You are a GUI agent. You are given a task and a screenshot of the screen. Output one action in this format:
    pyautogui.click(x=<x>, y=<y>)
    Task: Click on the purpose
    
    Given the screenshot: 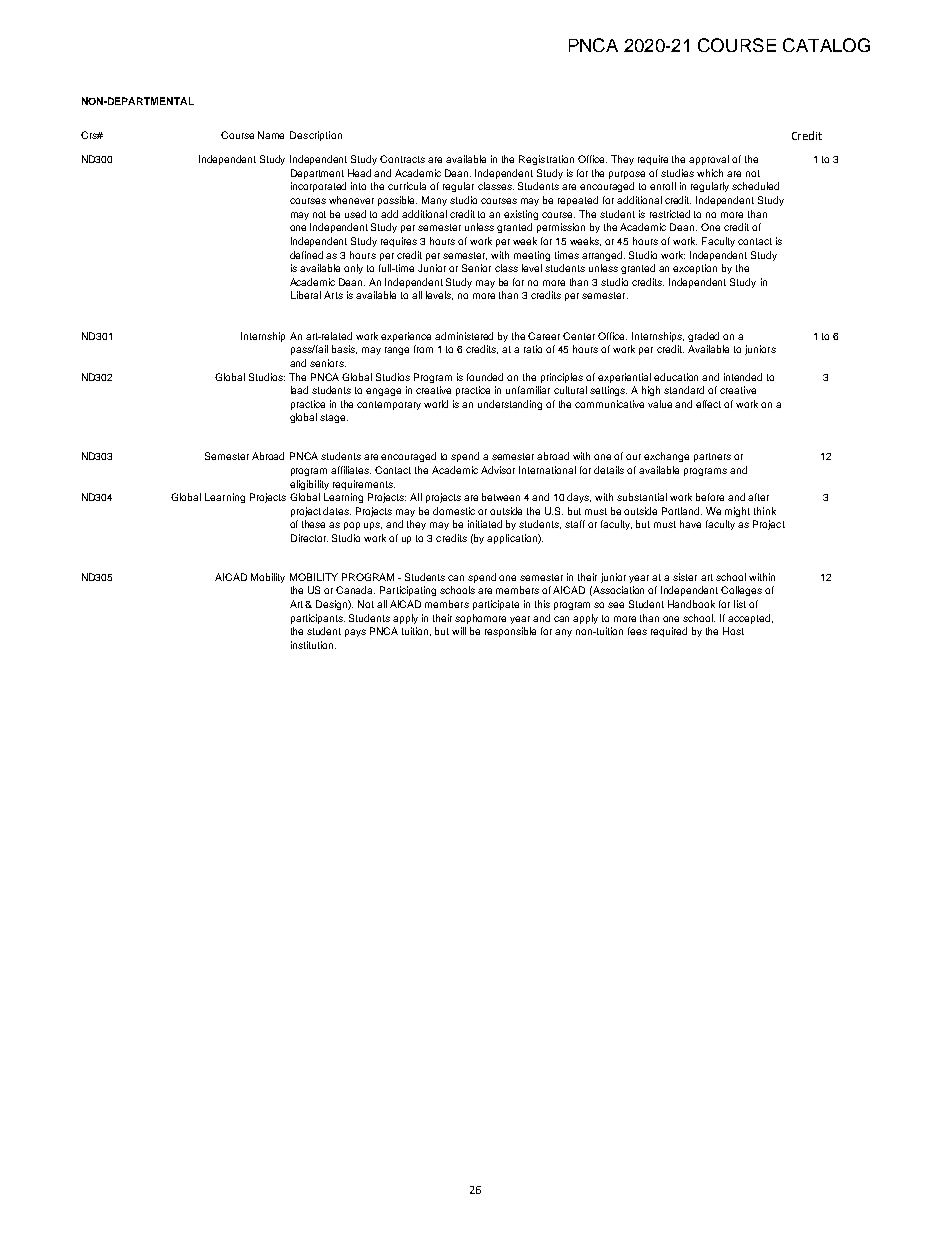 What is the action you would take?
    pyautogui.click(x=627, y=175)
